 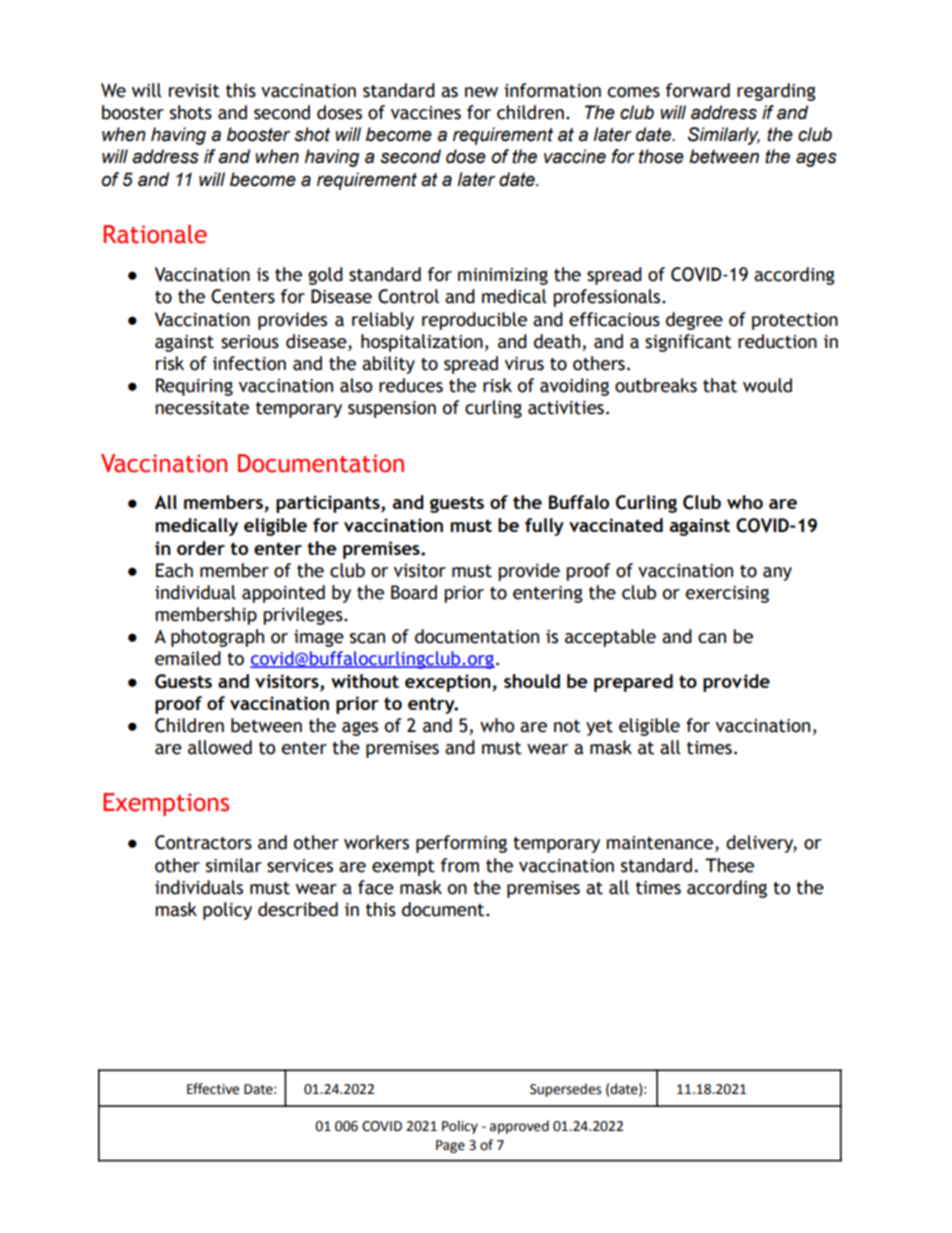 What do you see at coordinates (720, 385) in the screenshot?
I see `that` at bounding box center [720, 385].
